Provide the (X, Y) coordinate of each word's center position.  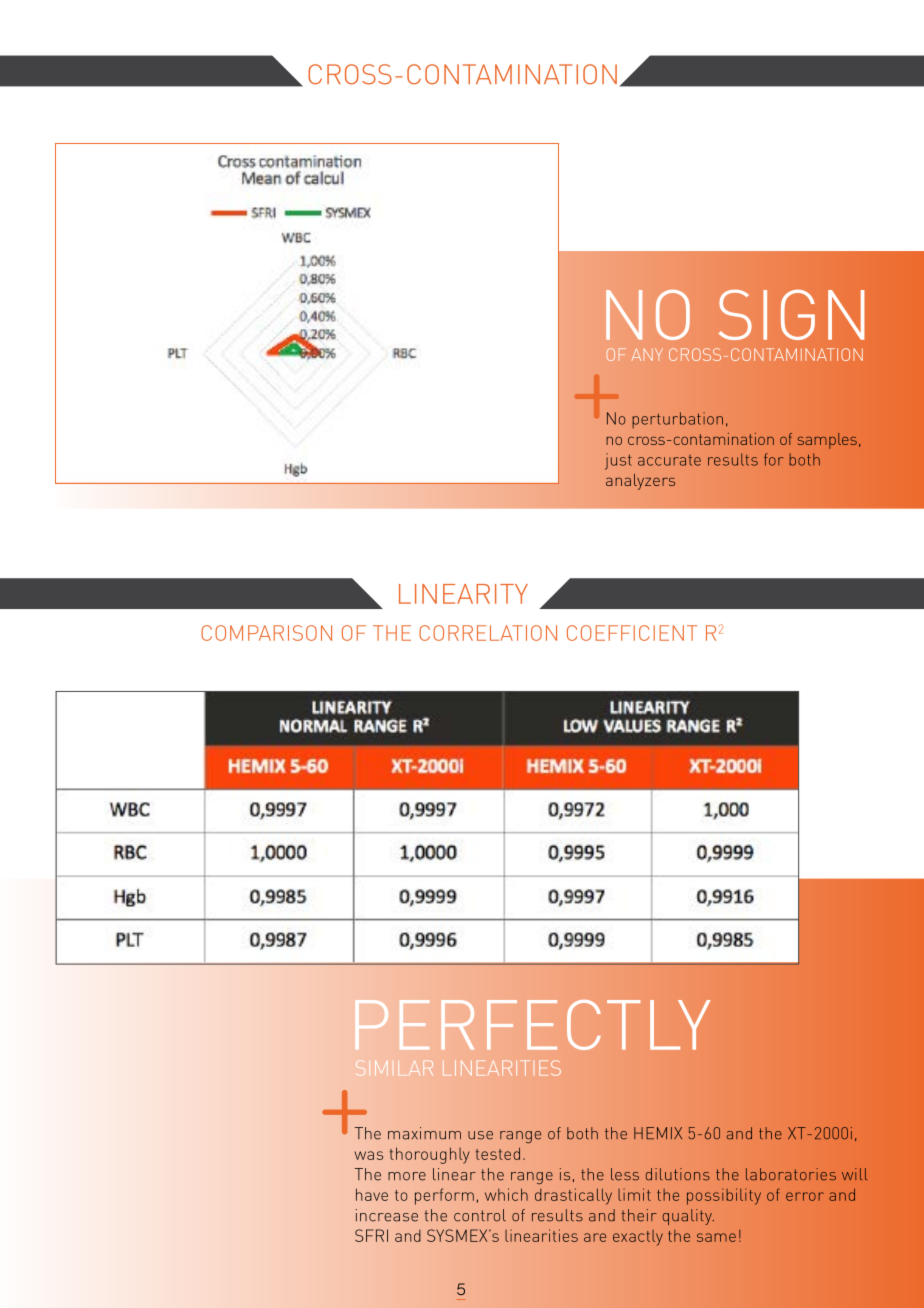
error (805, 1196)
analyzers (640, 482)
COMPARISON (266, 633)
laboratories (791, 1174)
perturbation (677, 420)
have (372, 1194)
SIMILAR (394, 1068)
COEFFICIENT (632, 633)
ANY (647, 354)
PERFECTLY (532, 1025)
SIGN (791, 314)
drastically (573, 1196)
